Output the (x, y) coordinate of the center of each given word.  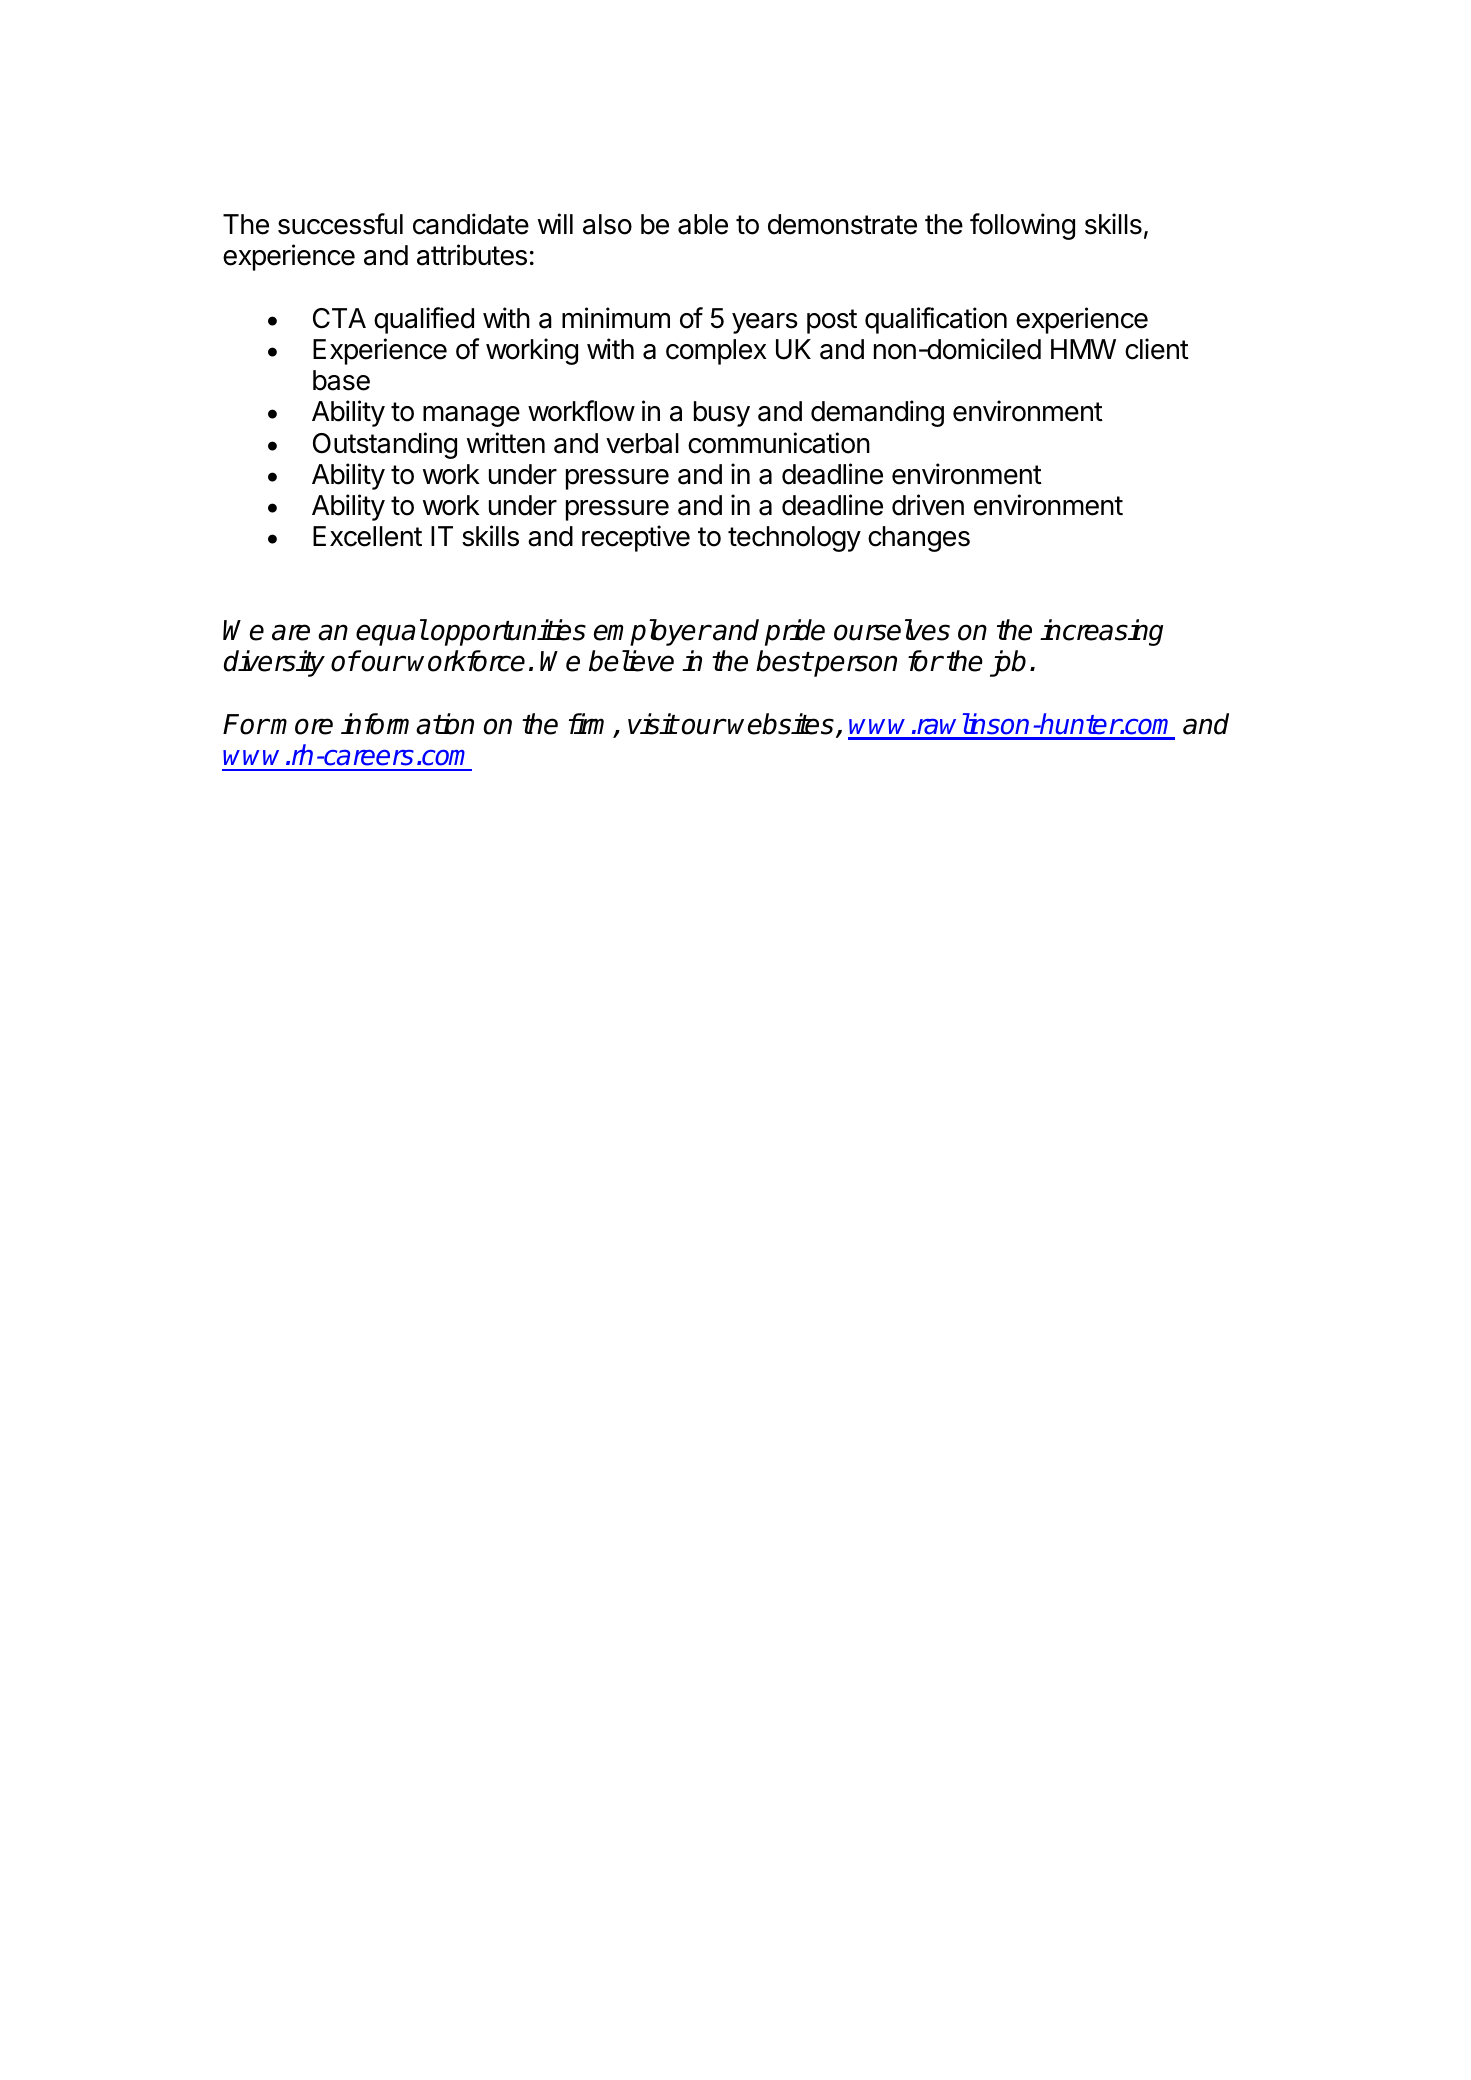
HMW (1083, 349)
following (1022, 226)
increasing (1101, 632)
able (703, 224)
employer (652, 632)
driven (928, 505)
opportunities (508, 632)
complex (716, 352)
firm (591, 725)
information (407, 724)
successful (340, 224)
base (341, 380)
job (1008, 663)
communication (779, 443)
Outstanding (385, 445)
